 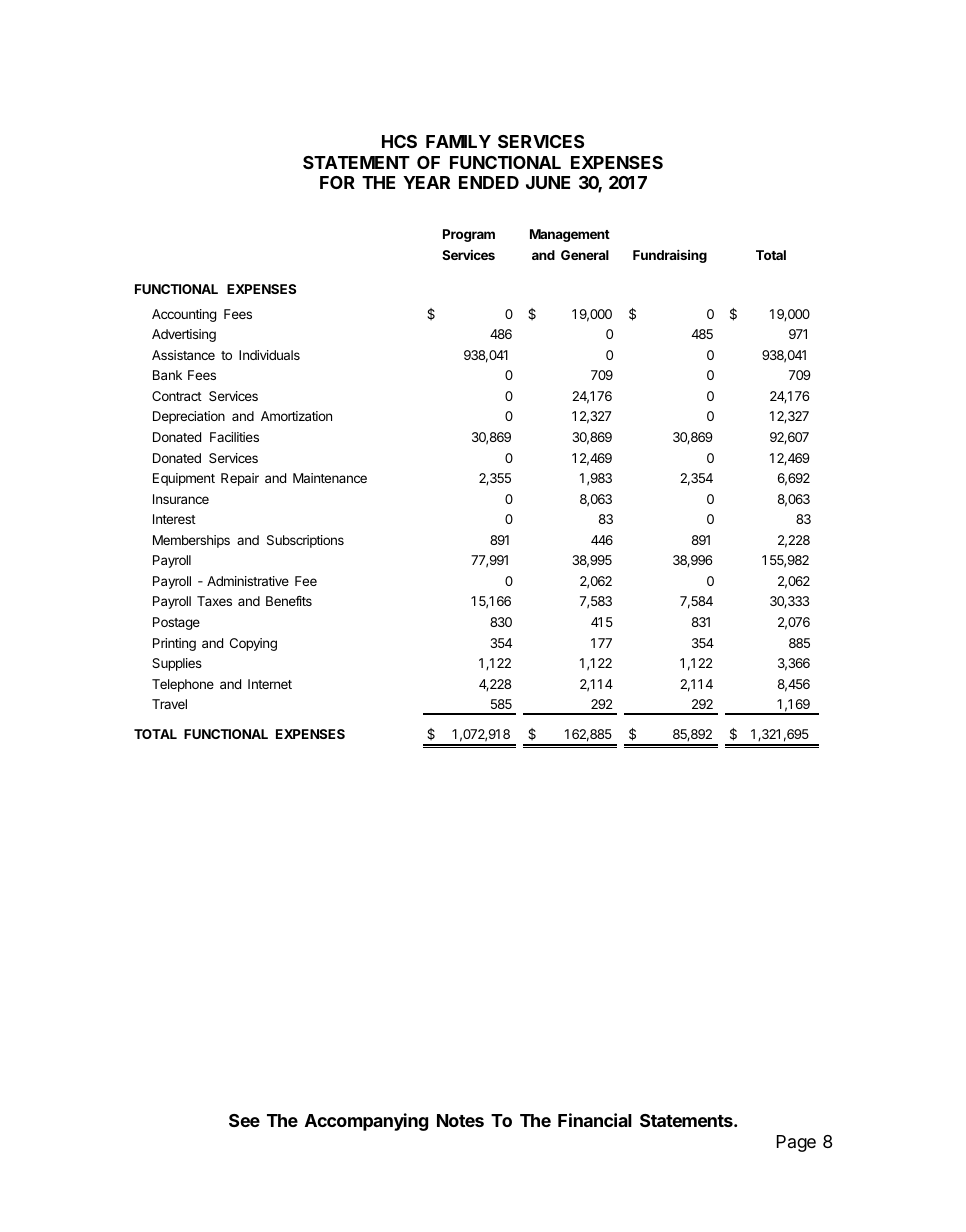 I want to click on Travel, so click(x=169, y=704).
